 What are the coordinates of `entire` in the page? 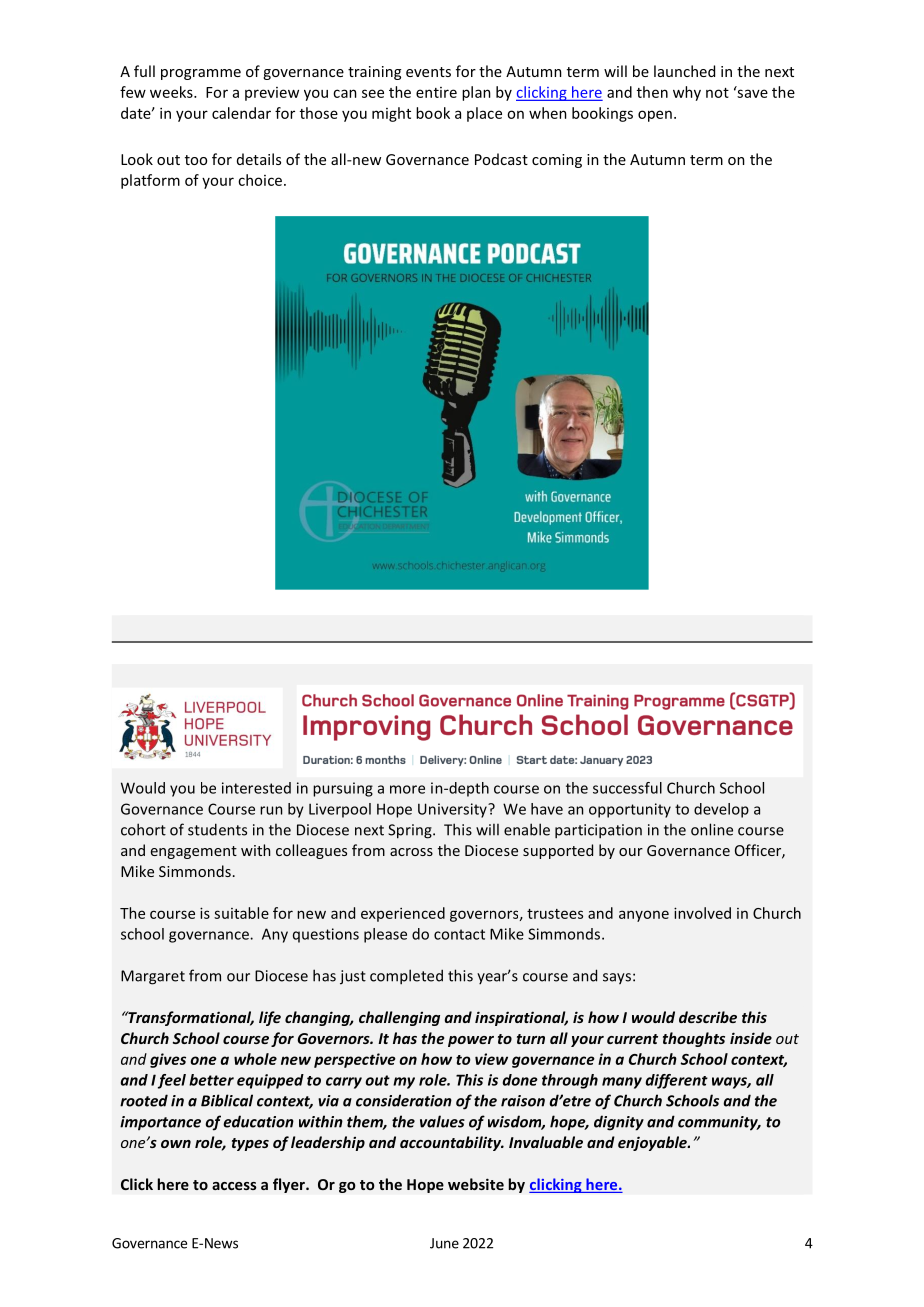 It's located at (436, 92).
